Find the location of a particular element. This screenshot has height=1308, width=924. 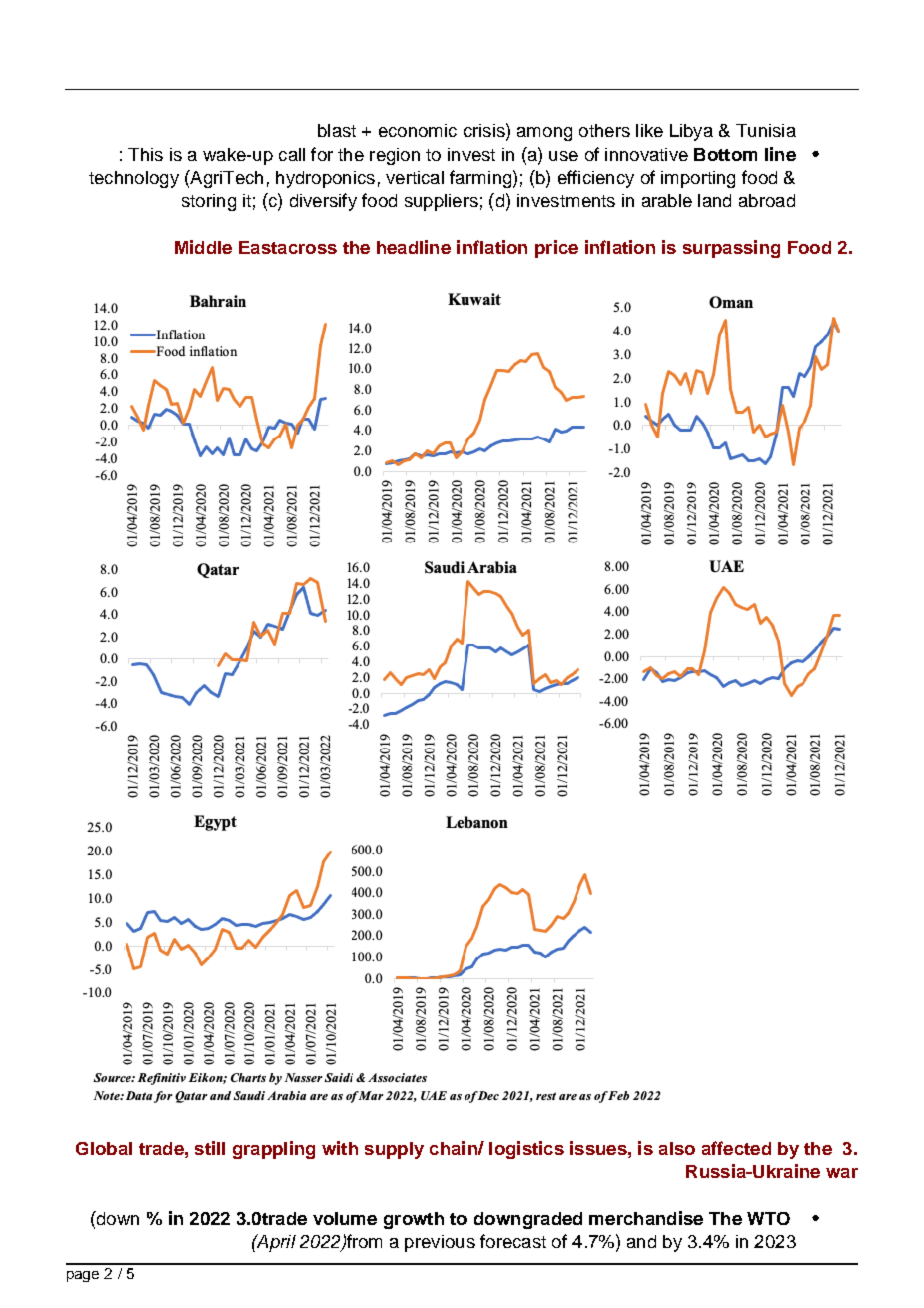

Middle is located at coordinates (203, 247).
